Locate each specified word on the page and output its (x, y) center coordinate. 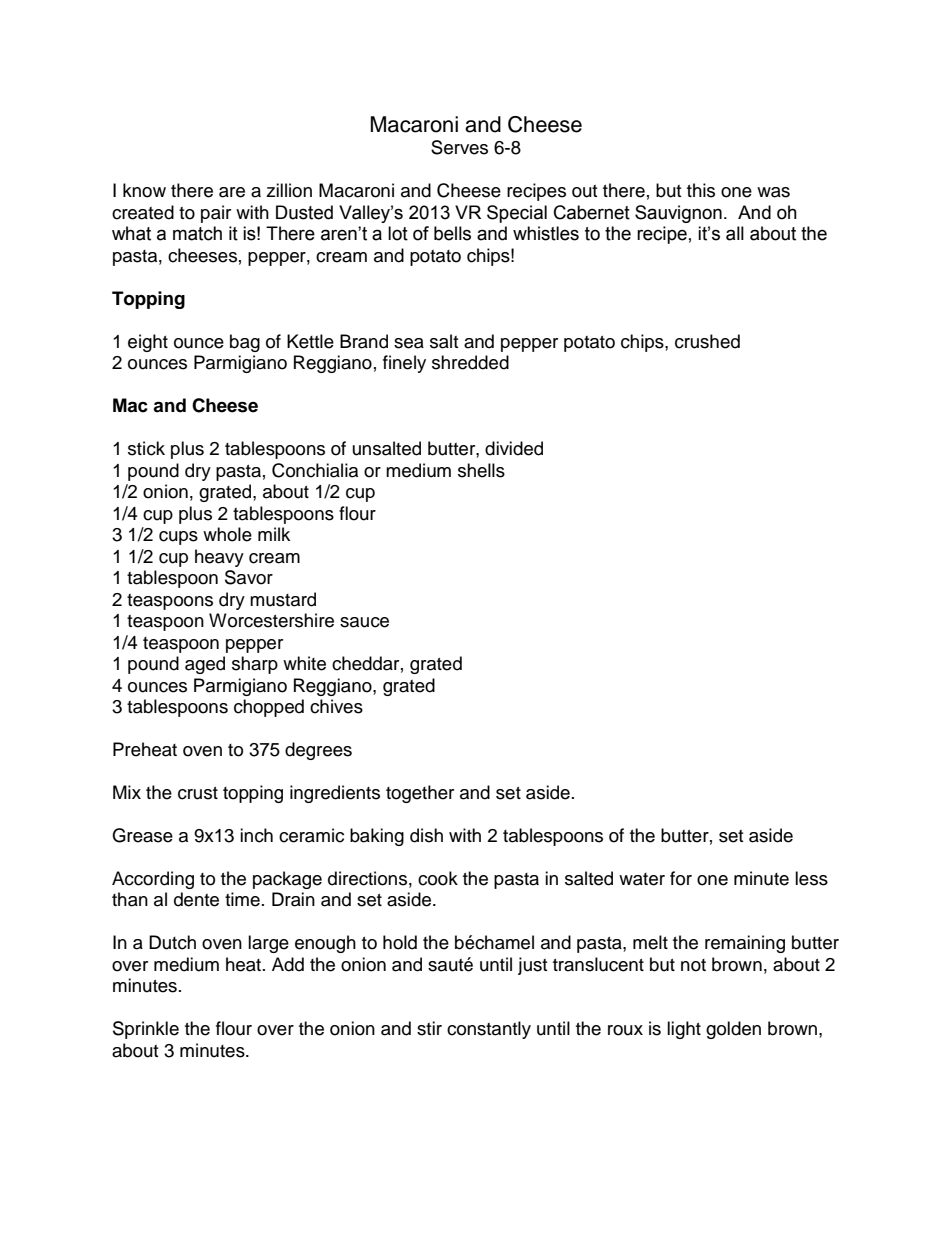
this (701, 190)
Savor (249, 577)
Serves (459, 147)
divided (514, 448)
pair (216, 214)
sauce (364, 622)
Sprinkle (146, 1030)
